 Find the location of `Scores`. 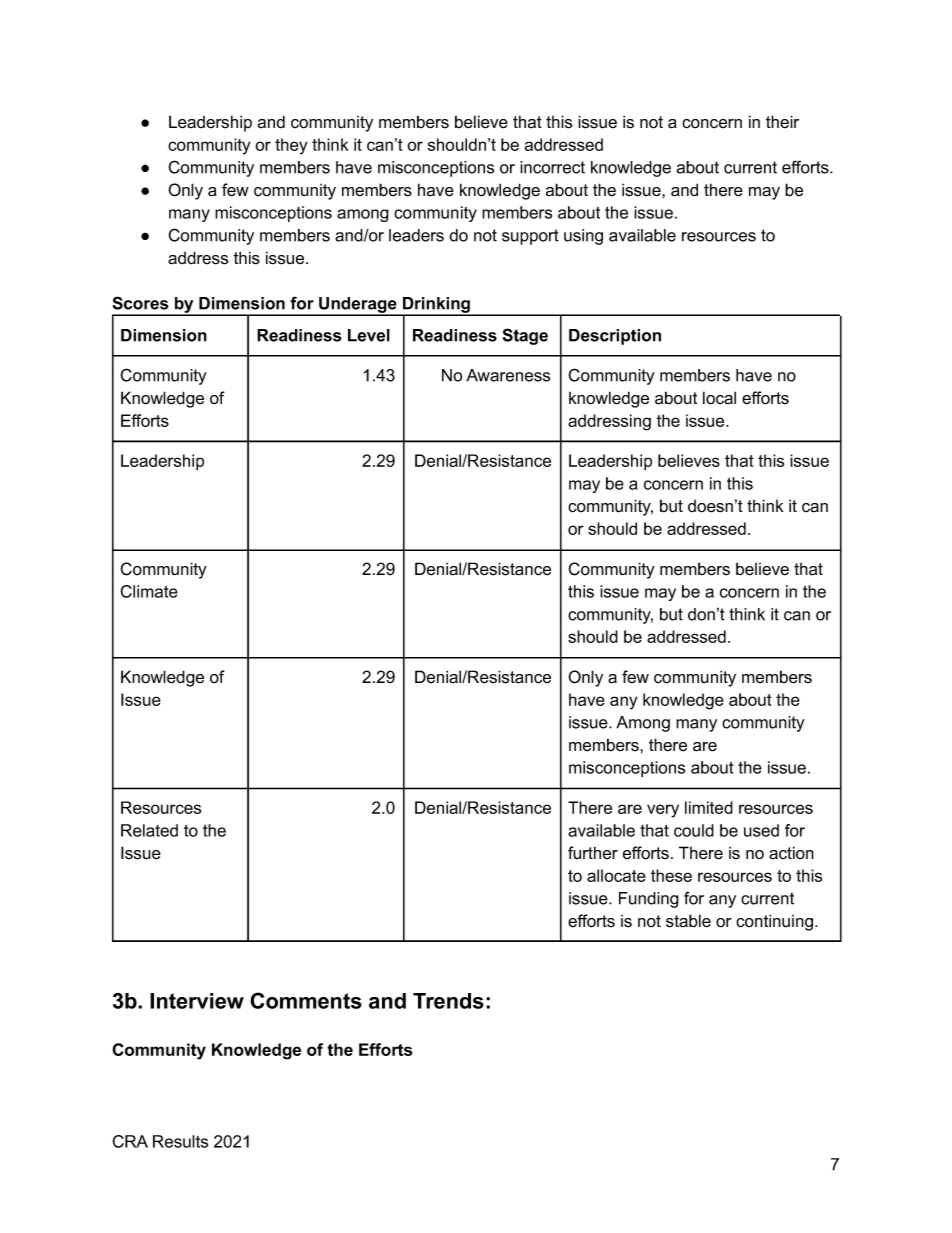

Scores is located at coordinates (141, 303).
